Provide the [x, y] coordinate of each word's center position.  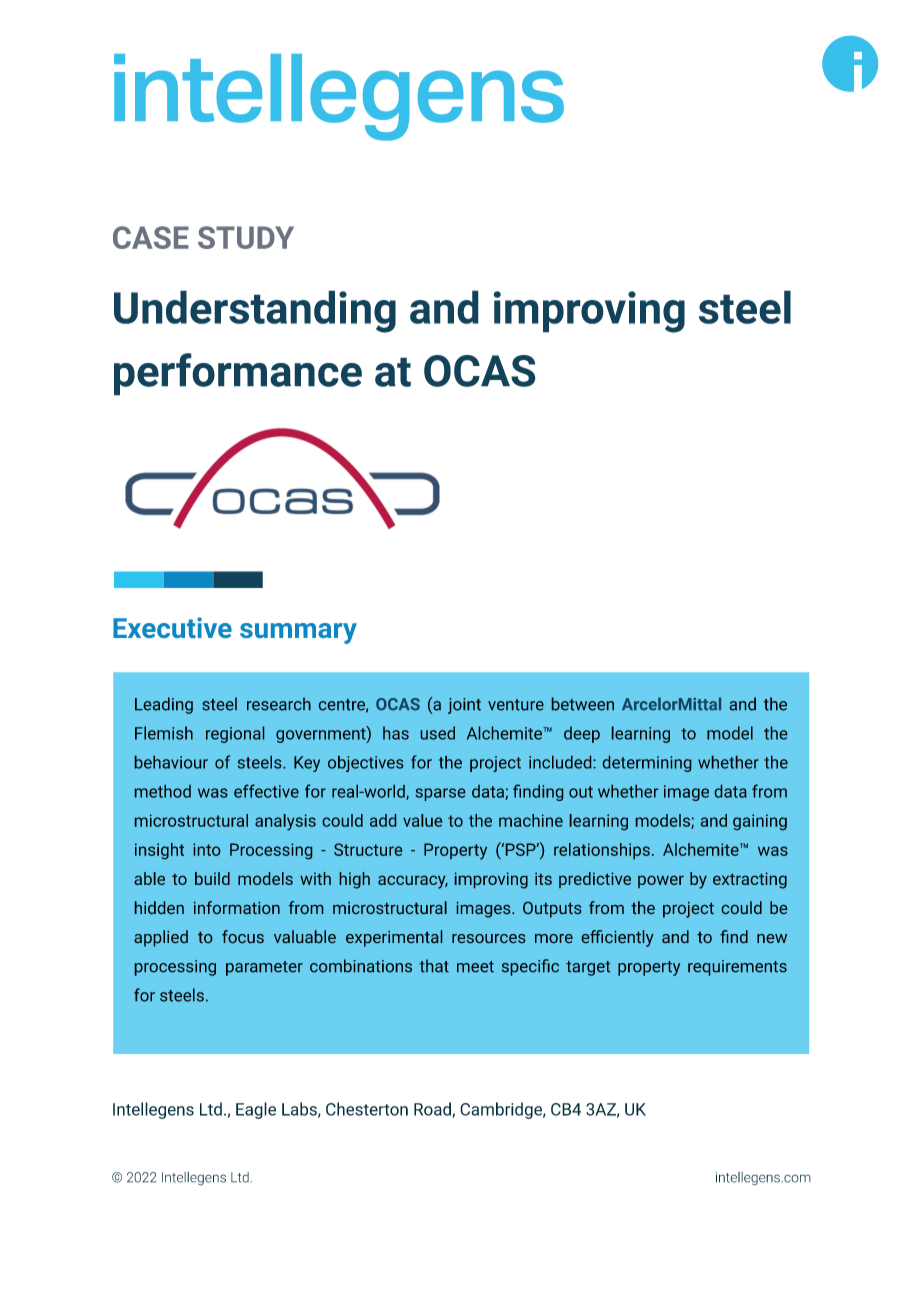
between [583, 704]
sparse [440, 794]
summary [298, 633]
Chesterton [367, 1109]
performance [238, 374]
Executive [172, 627]
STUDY [246, 237]
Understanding [255, 311]
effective [266, 791]
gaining [760, 822]
